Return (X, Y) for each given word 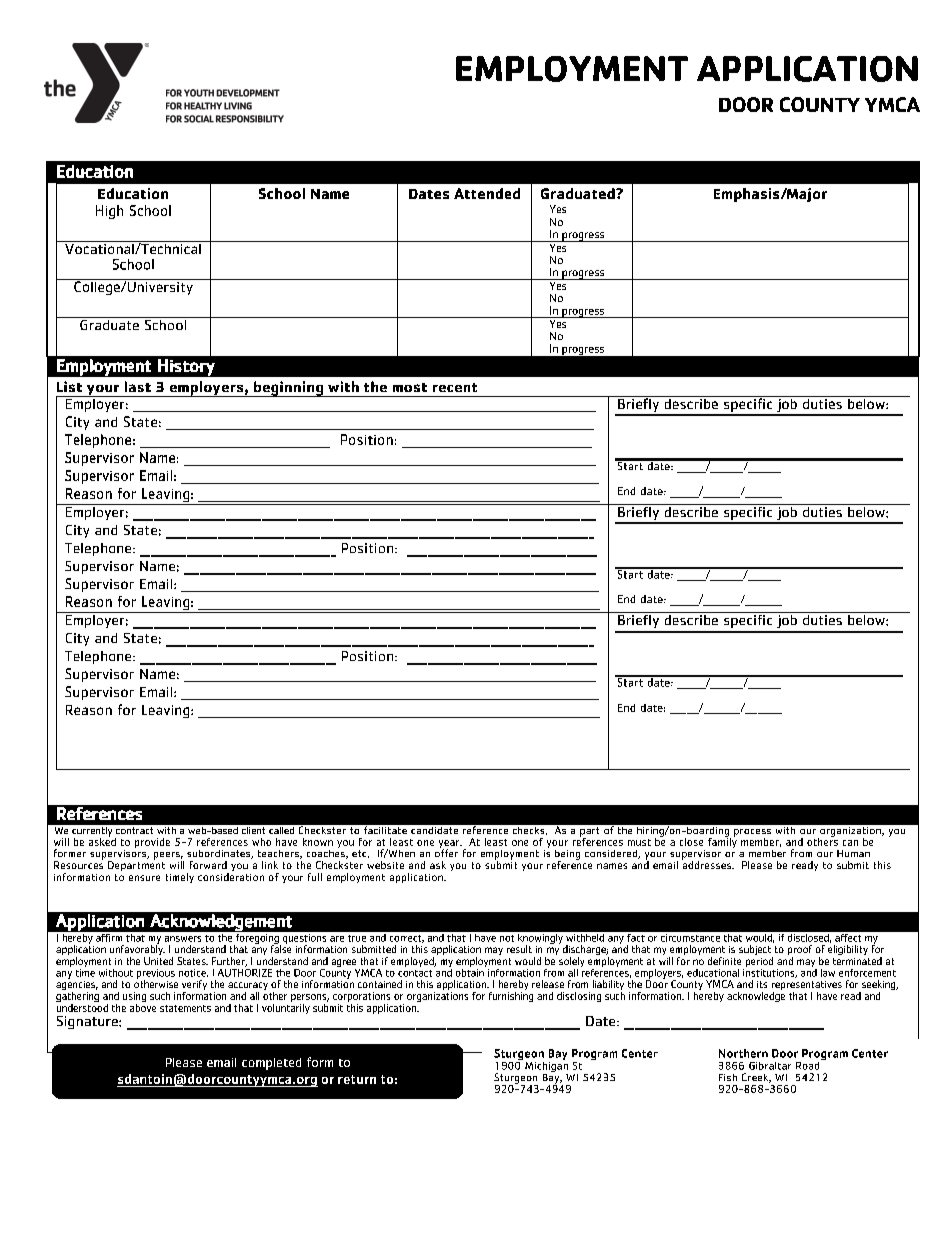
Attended (487, 193)
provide (152, 843)
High (109, 212)
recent (455, 387)
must (639, 842)
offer (446, 852)
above (143, 1006)
